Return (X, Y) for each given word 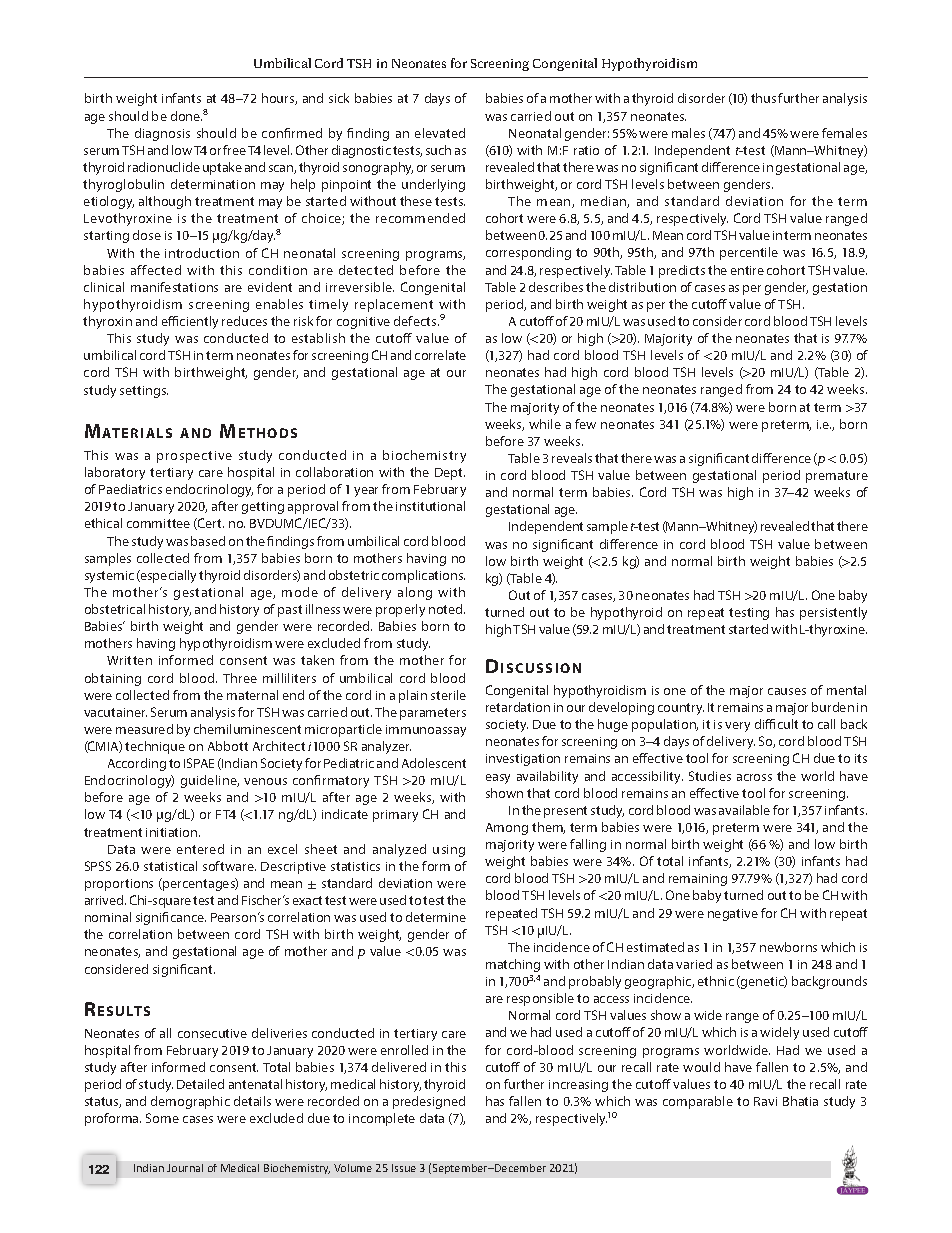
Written (129, 660)
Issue (404, 1168)
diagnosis (162, 134)
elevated (440, 133)
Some (162, 1118)
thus (763, 98)
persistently (833, 613)
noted (447, 609)
